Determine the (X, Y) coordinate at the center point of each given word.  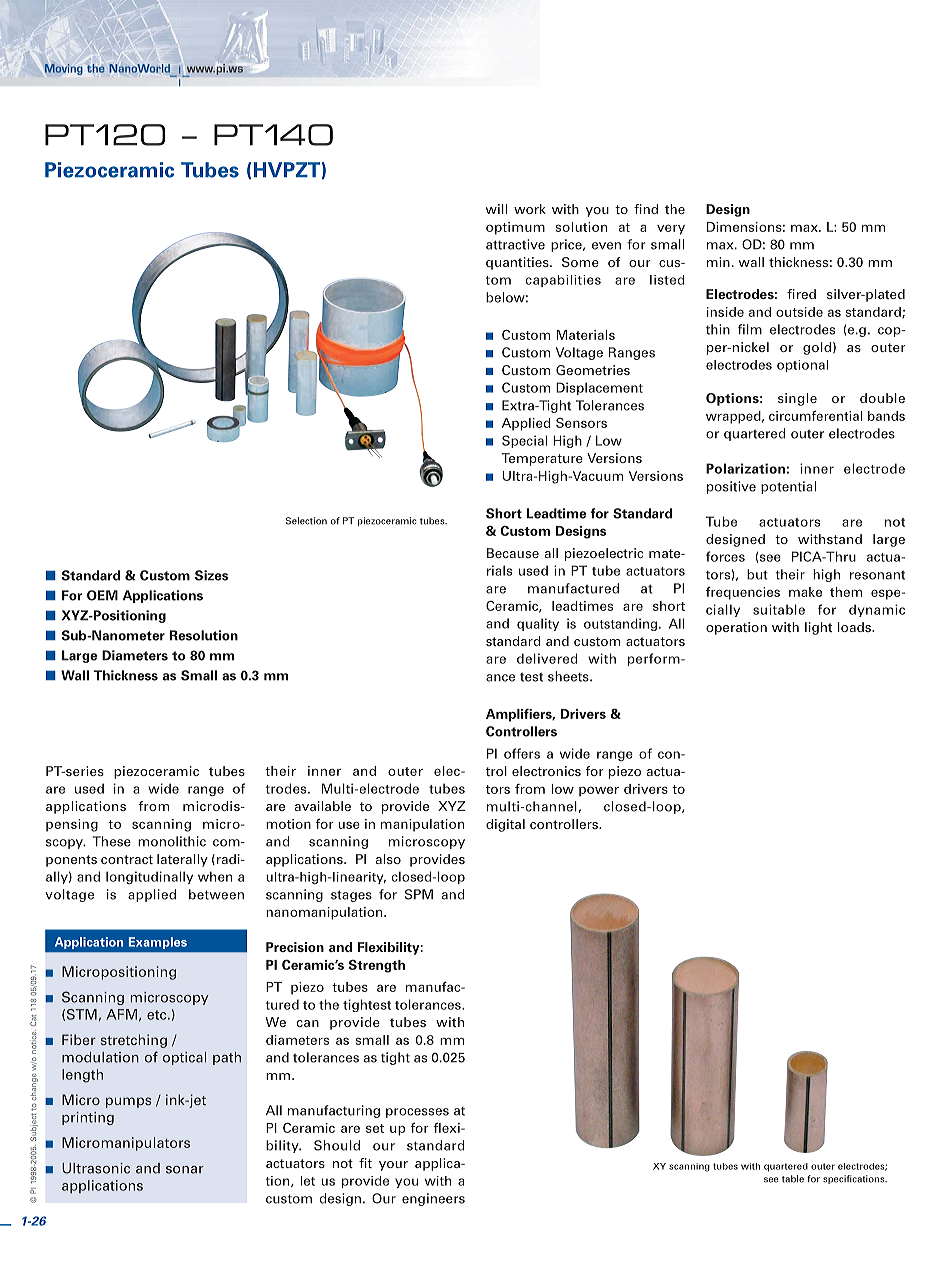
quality (538, 624)
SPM (419, 894)
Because (513, 553)
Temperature (542, 459)
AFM (121, 1014)
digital (505, 825)
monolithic (172, 841)
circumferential (816, 416)
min (718, 262)
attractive (515, 244)
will (496, 209)
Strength (377, 966)
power (599, 791)
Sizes (211, 575)
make (805, 592)
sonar (185, 1170)
